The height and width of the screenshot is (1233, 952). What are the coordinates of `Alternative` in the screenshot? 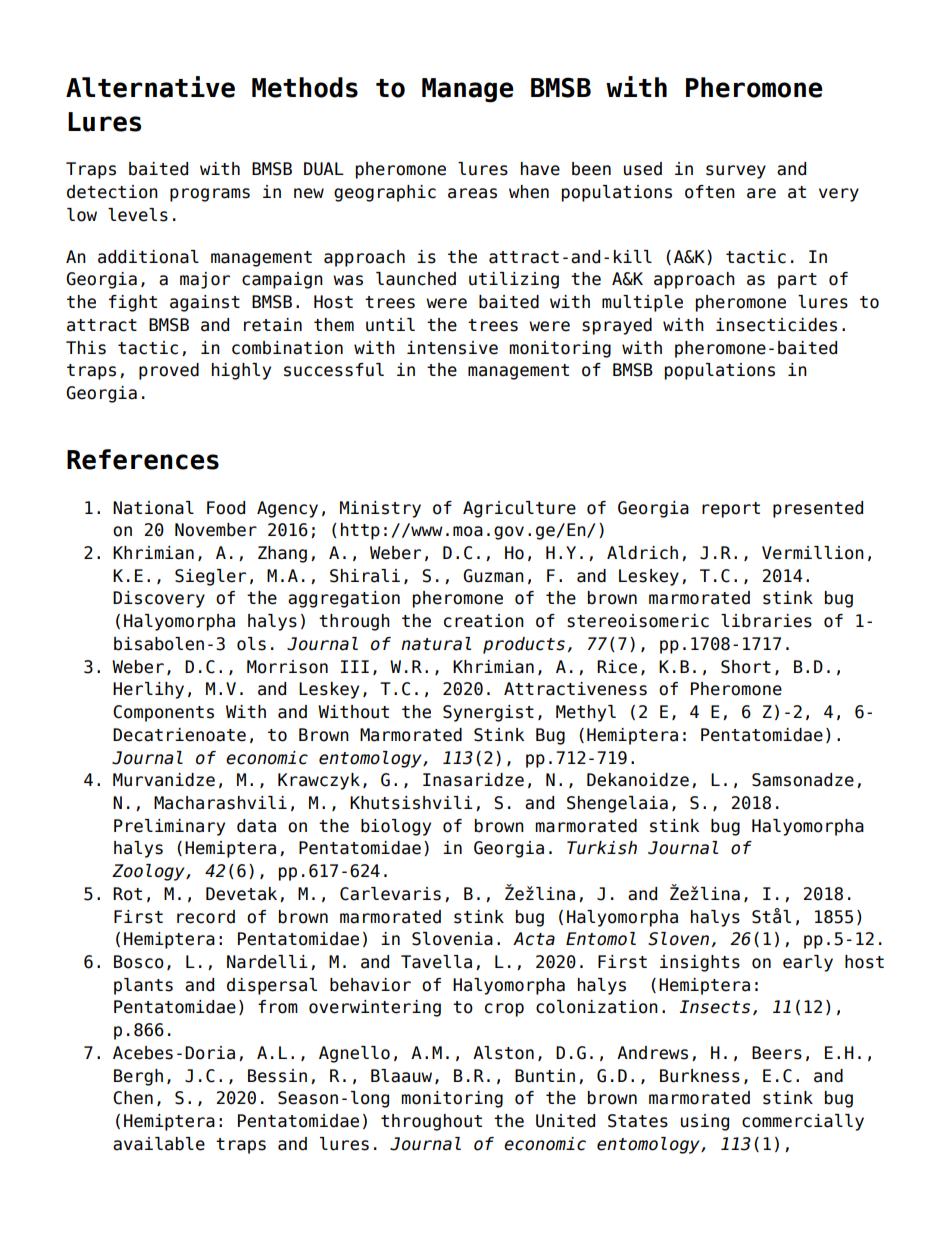 It's located at (150, 87).
